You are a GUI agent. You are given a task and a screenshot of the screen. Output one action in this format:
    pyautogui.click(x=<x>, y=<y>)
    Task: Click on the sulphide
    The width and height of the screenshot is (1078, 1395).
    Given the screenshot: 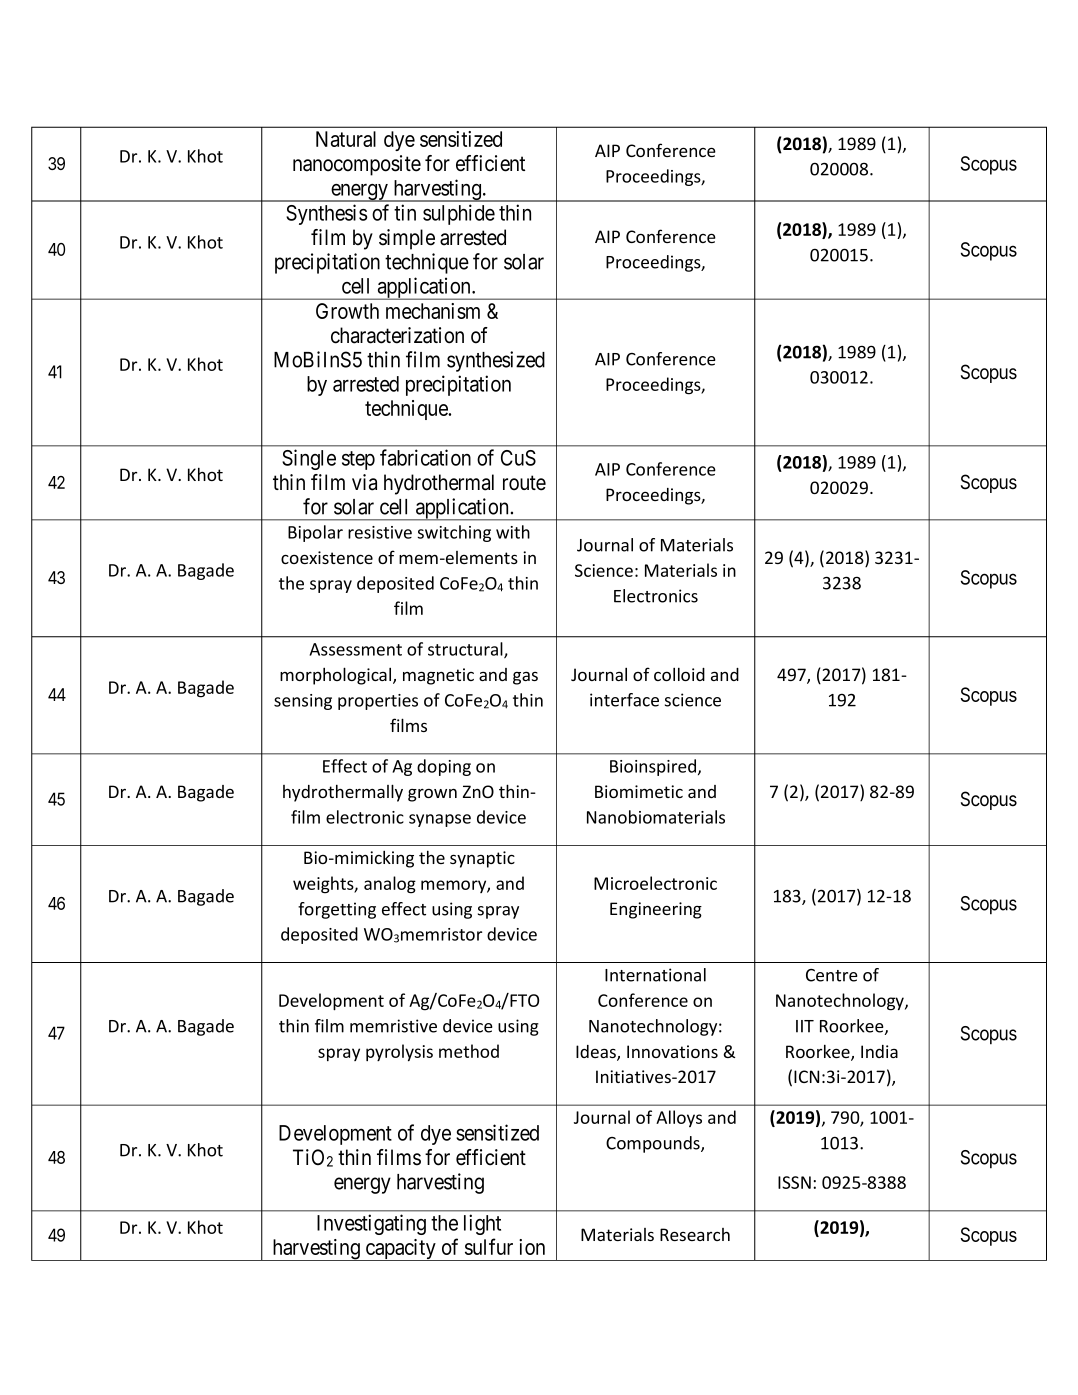 What is the action you would take?
    pyautogui.click(x=459, y=214)
